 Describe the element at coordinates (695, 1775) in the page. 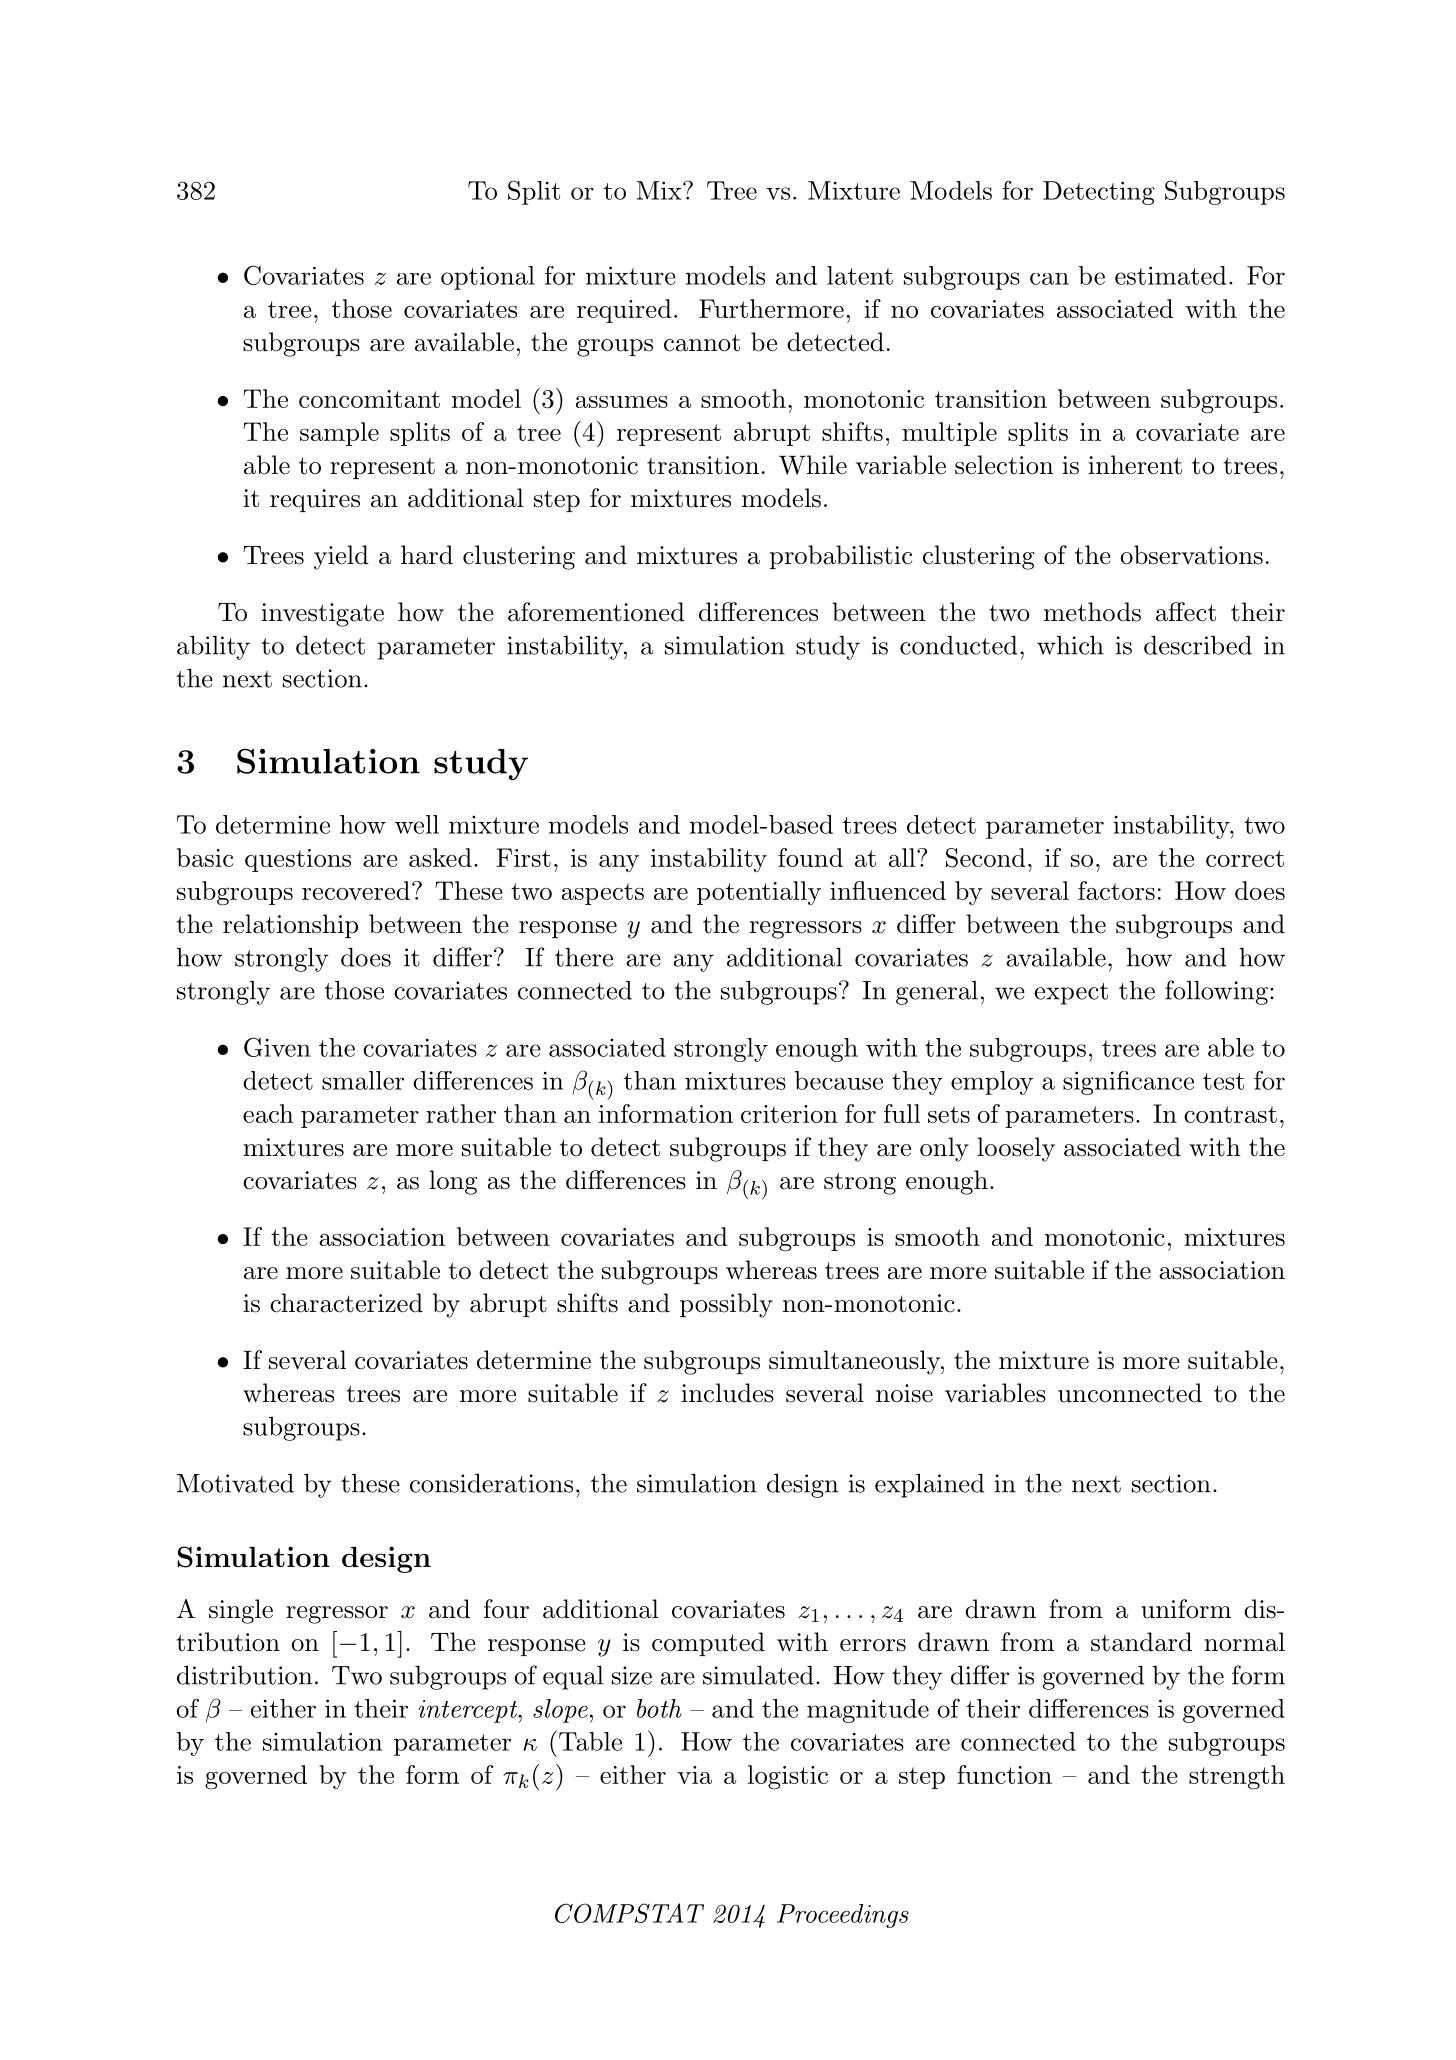

I see `via` at that location.
